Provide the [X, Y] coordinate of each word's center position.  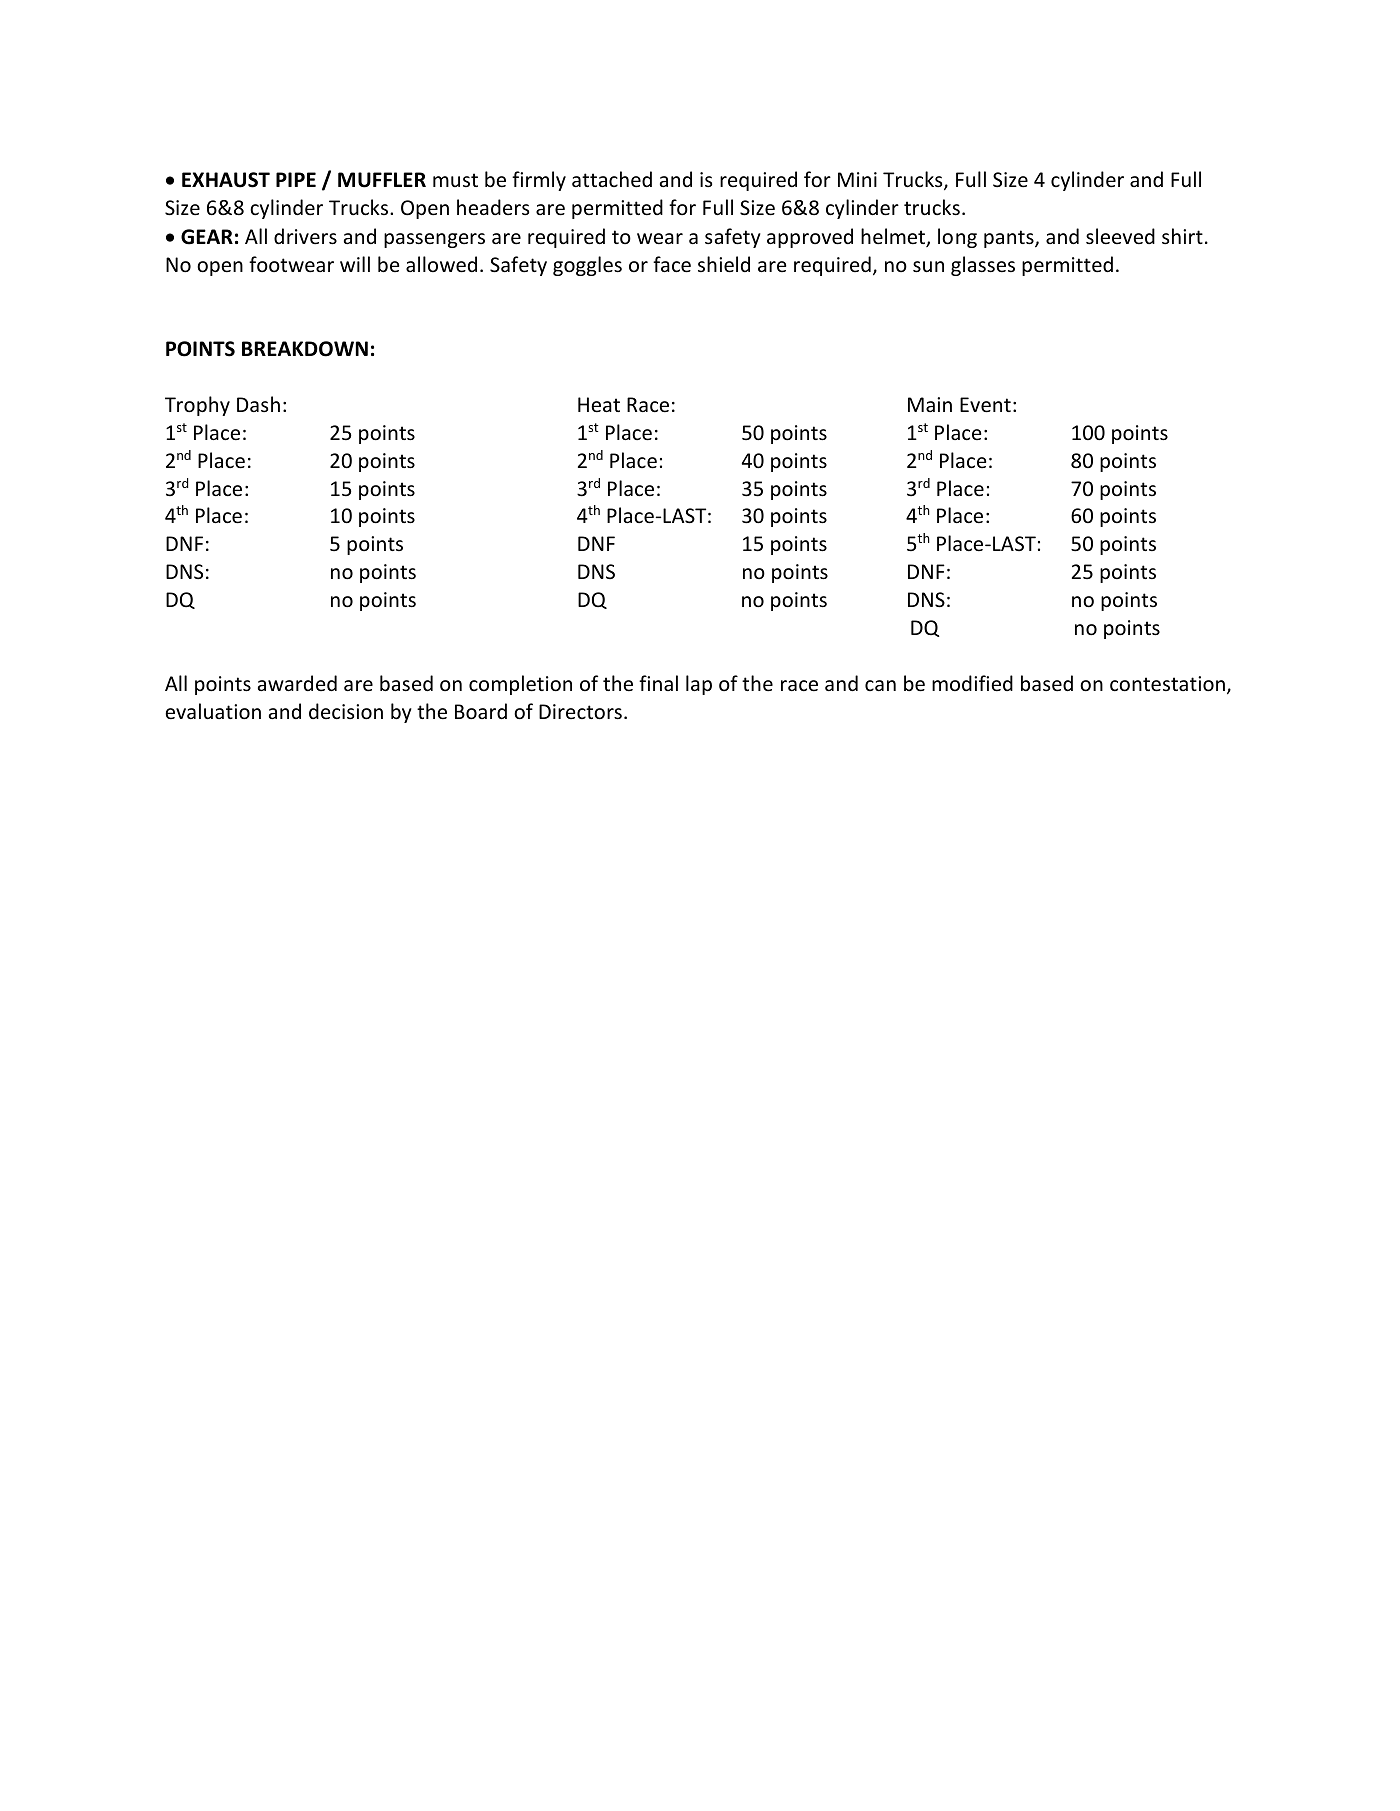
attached [612, 179]
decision [346, 711]
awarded [297, 683]
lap [699, 685]
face [672, 264]
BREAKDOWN [305, 349]
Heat [599, 405]
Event [985, 405]
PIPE [296, 179]
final [658, 683]
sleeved [1120, 236]
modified [972, 683]
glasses [983, 266]
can [880, 685]
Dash [258, 404]
